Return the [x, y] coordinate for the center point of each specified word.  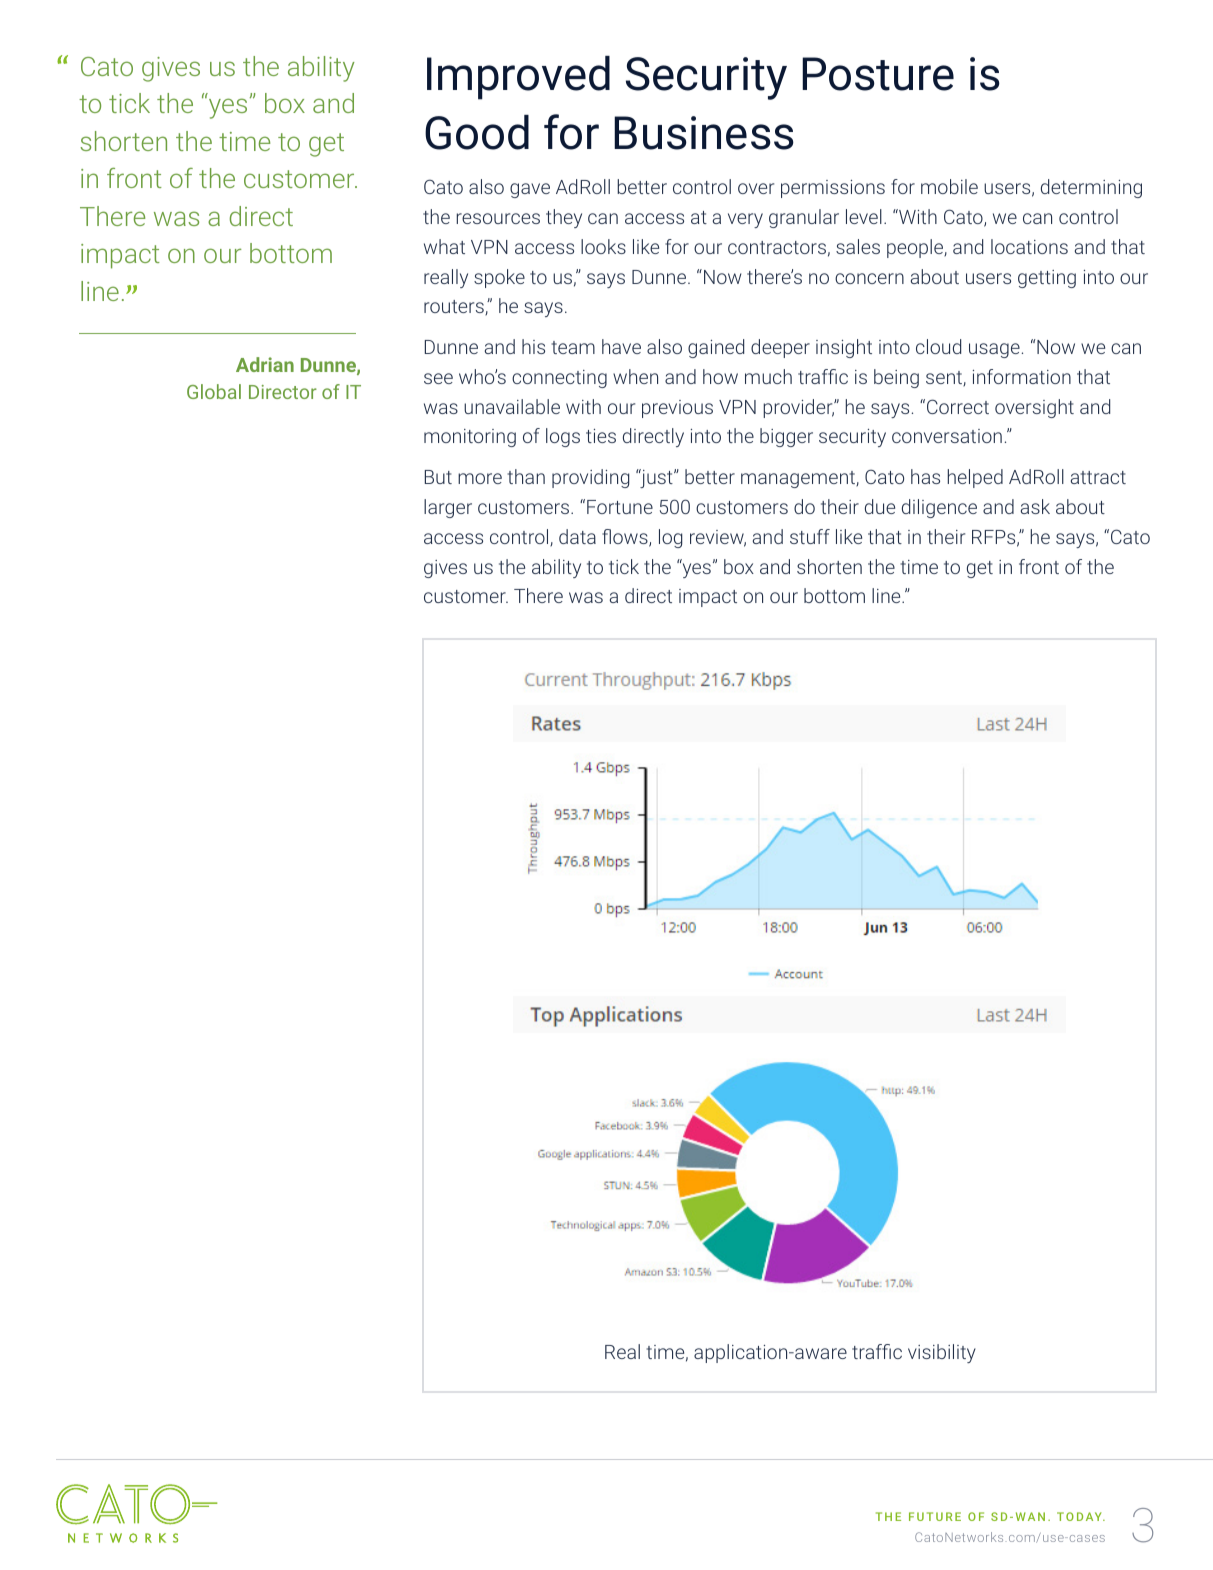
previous [677, 409]
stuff [810, 536]
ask [1035, 506]
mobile [949, 186]
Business [704, 133]
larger [448, 508]
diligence [939, 508]
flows [626, 538]
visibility [942, 1353]
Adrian [265, 364]
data [577, 536]
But [438, 477]
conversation [947, 436]
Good [477, 132]
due [880, 506]
